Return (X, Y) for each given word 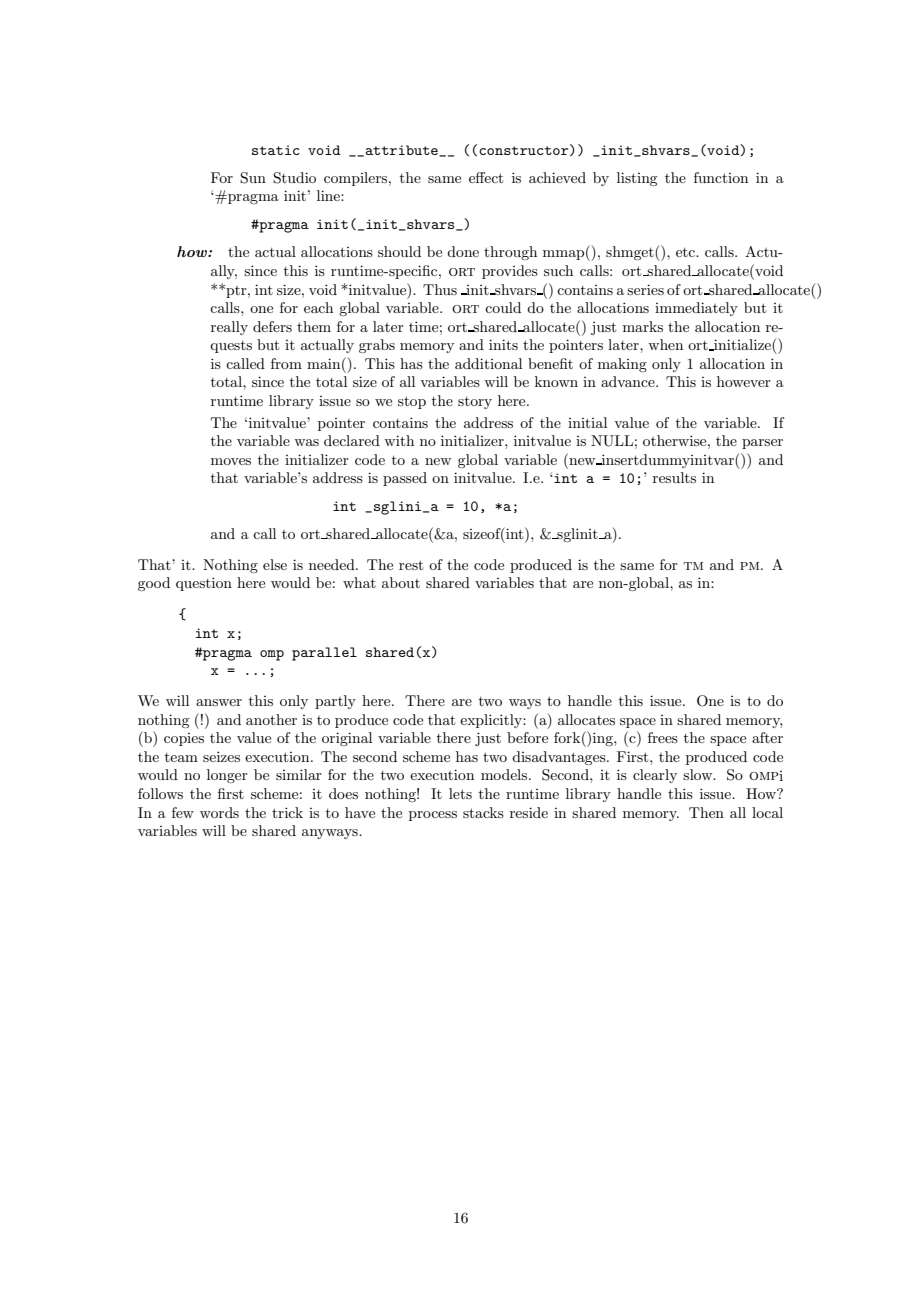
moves (231, 461)
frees (663, 737)
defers (272, 326)
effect (486, 177)
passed (405, 479)
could (503, 307)
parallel (324, 654)
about (401, 582)
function (721, 177)
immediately (696, 309)
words (219, 812)
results (674, 477)
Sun (253, 178)
